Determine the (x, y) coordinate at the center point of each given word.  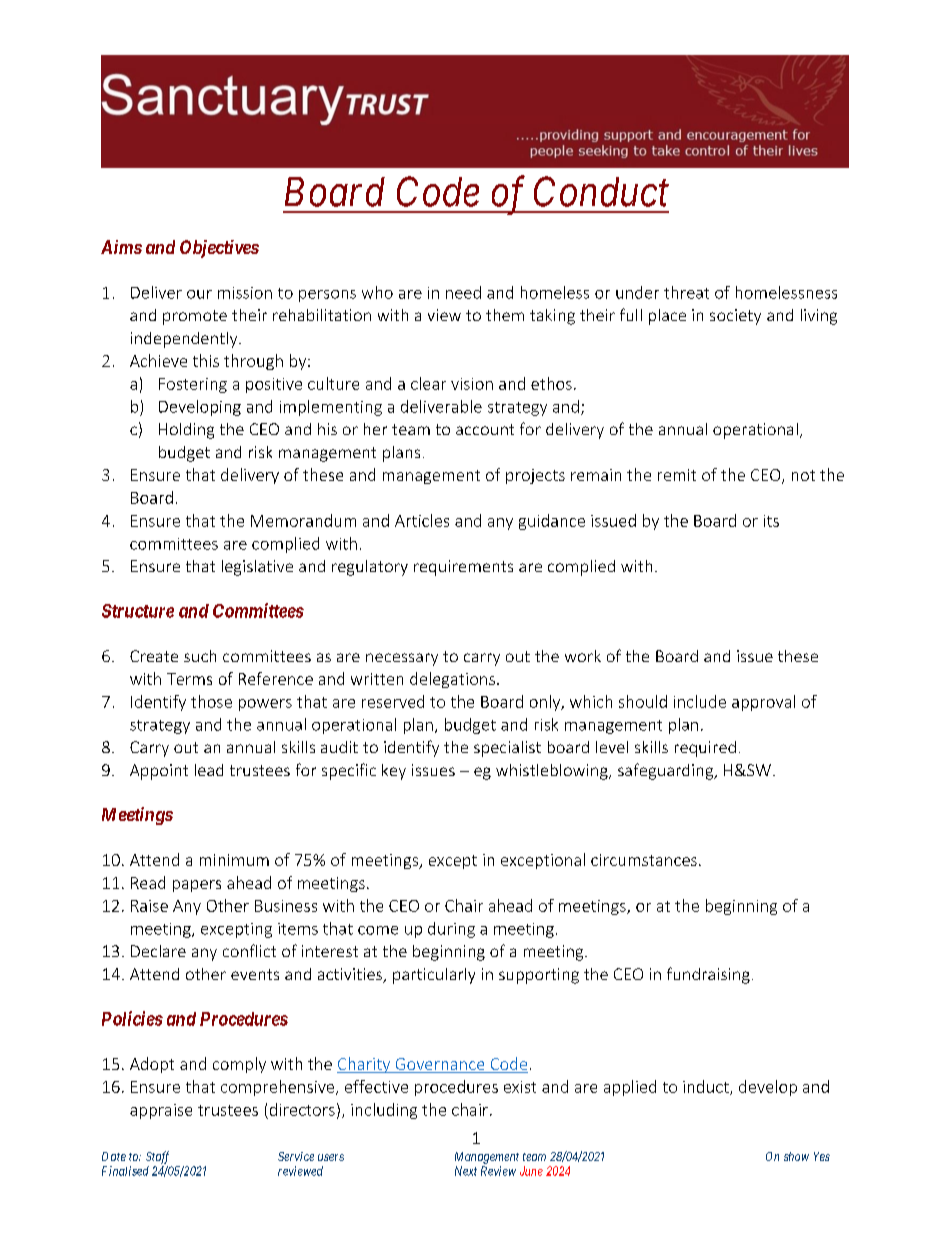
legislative (257, 568)
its (771, 521)
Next (466, 1171)
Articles (422, 520)
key (394, 772)
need (463, 292)
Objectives (219, 249)
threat (686, 292)
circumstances (644, 860)
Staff (157, 1157)
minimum (234, 860)
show (796, 1156)
